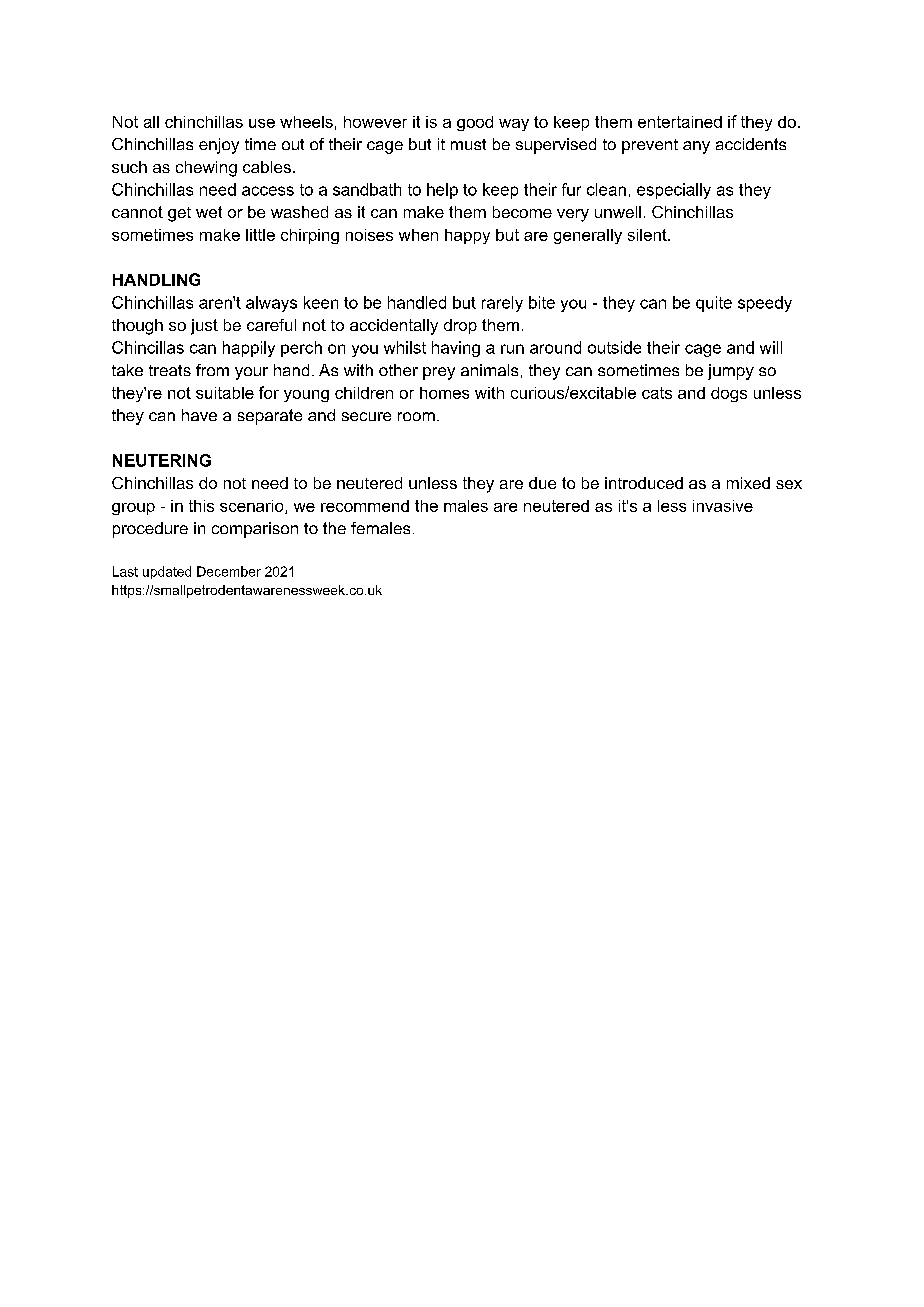  What do you see at coordinates (748, 483) in the screenshot?
I see `mixed` at bounding box center [748, 483].
